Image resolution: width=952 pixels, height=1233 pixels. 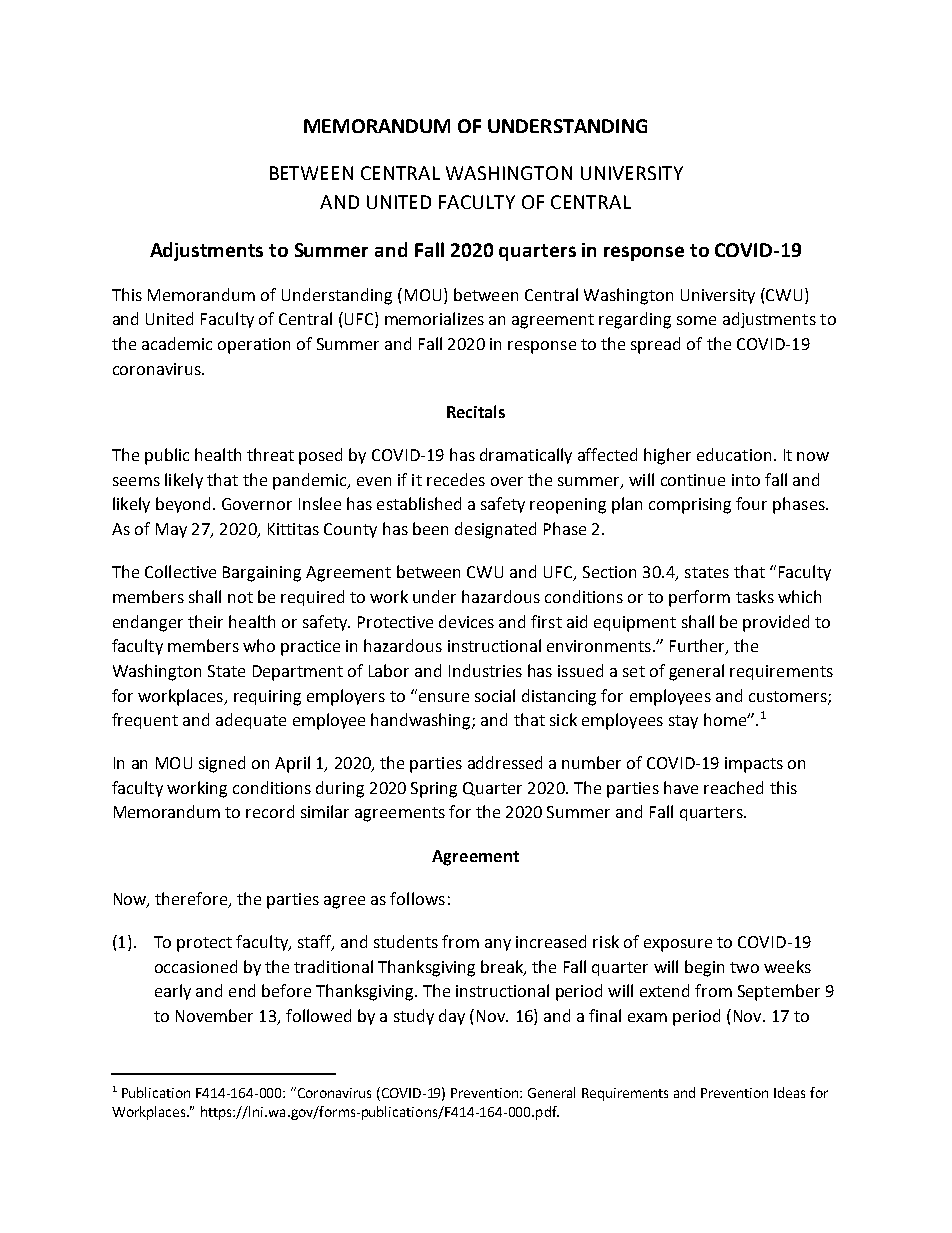 What do you see at coordinates (466, 621) in the page?
I see `devices` at bounding box center [466, 621].
